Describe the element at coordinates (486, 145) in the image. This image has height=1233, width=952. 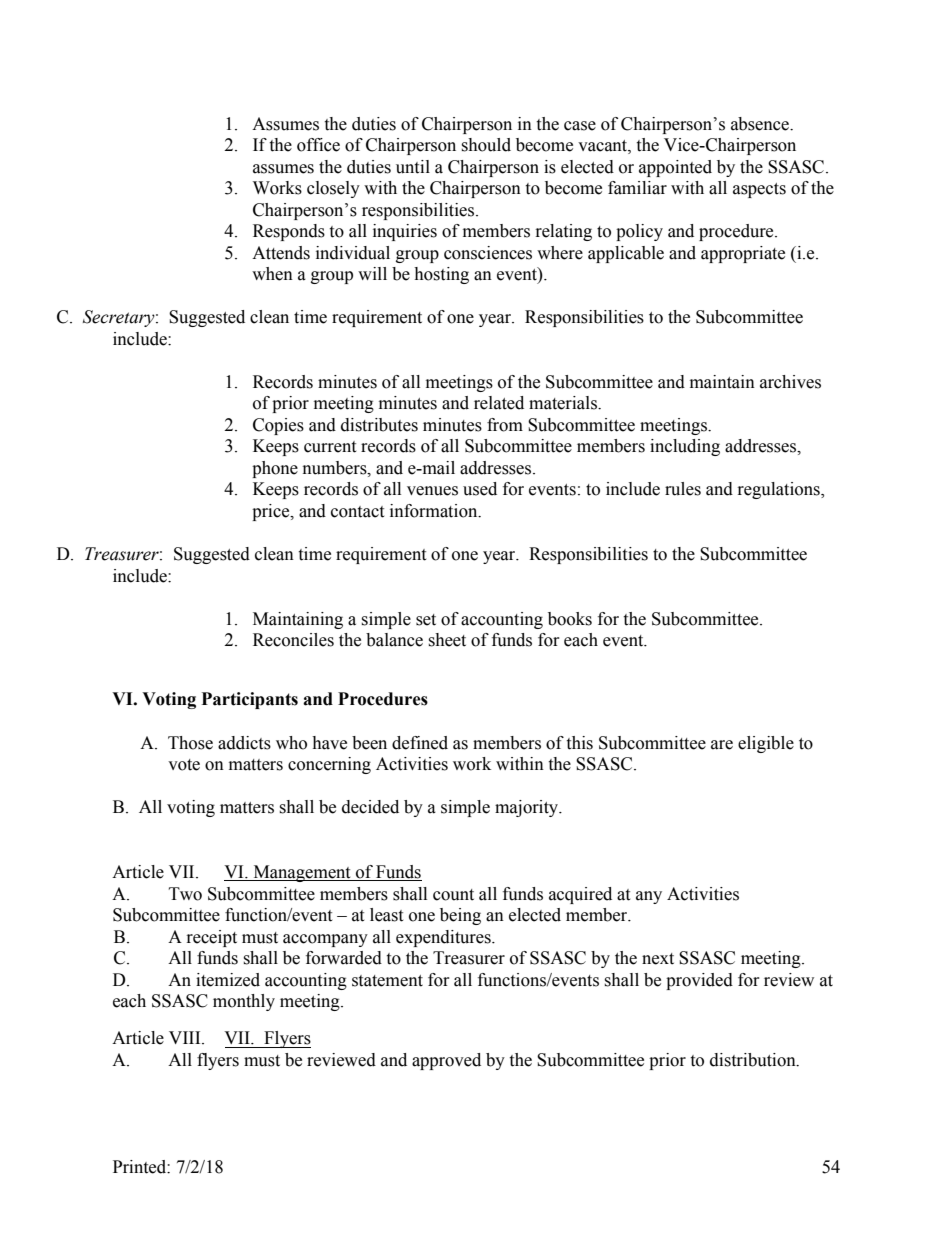
I see `should` at that location.
